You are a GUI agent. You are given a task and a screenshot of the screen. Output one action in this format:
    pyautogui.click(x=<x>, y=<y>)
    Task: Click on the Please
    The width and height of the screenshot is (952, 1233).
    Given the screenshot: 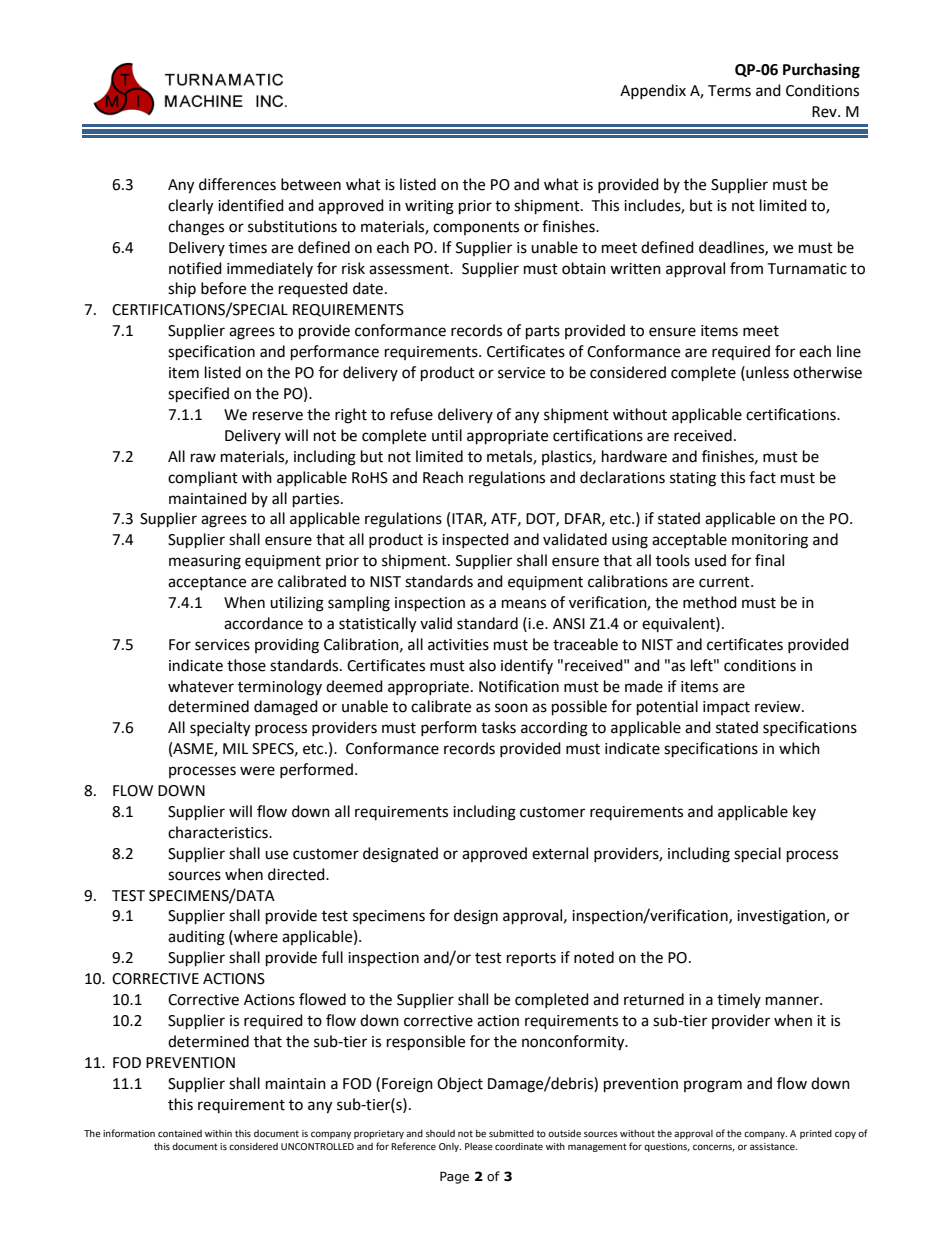 What is the action you would take?
    pyautogui.click(x=479, y=1146)
